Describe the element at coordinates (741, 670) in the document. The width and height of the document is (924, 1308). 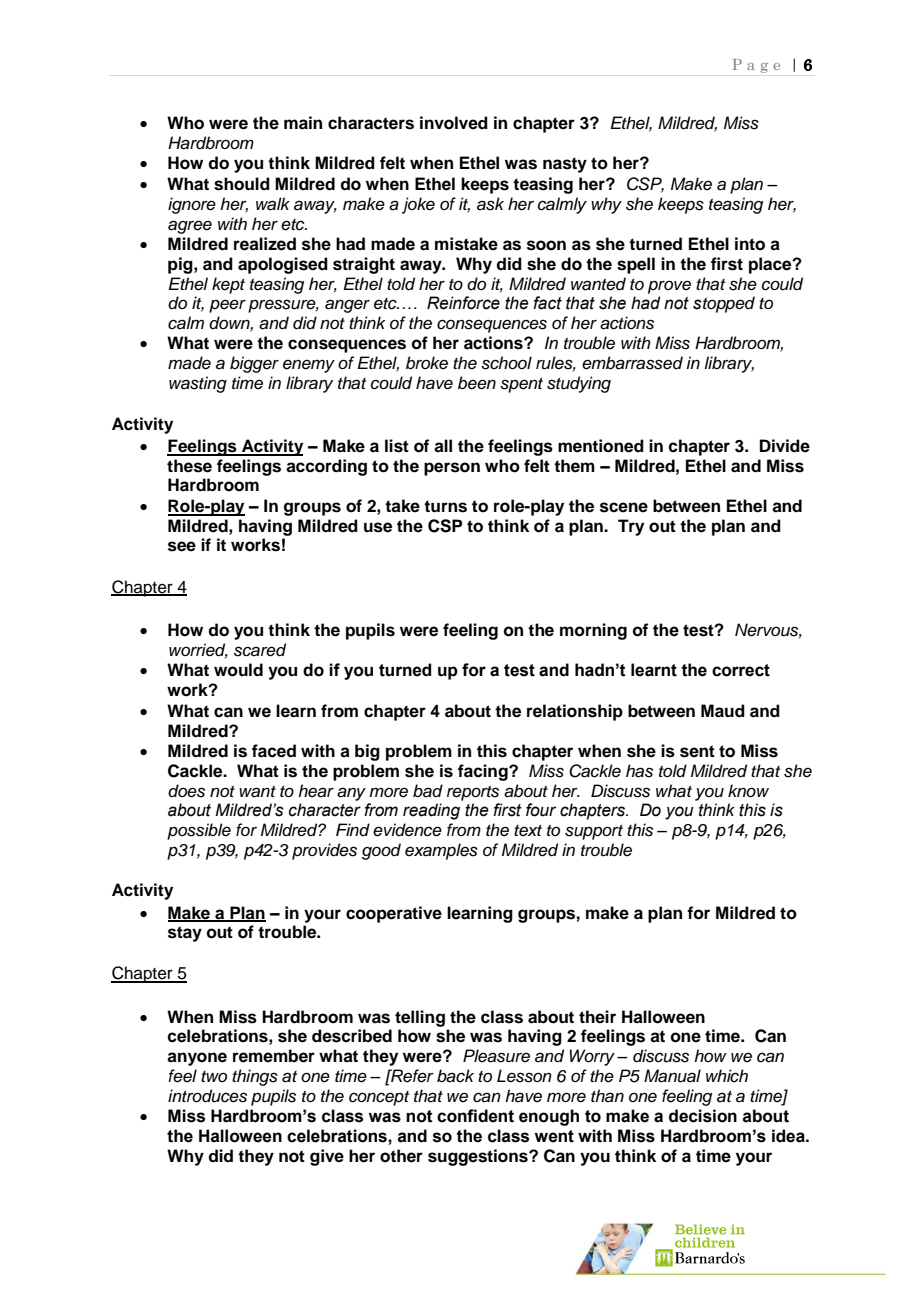
I see `correct` at that location.
